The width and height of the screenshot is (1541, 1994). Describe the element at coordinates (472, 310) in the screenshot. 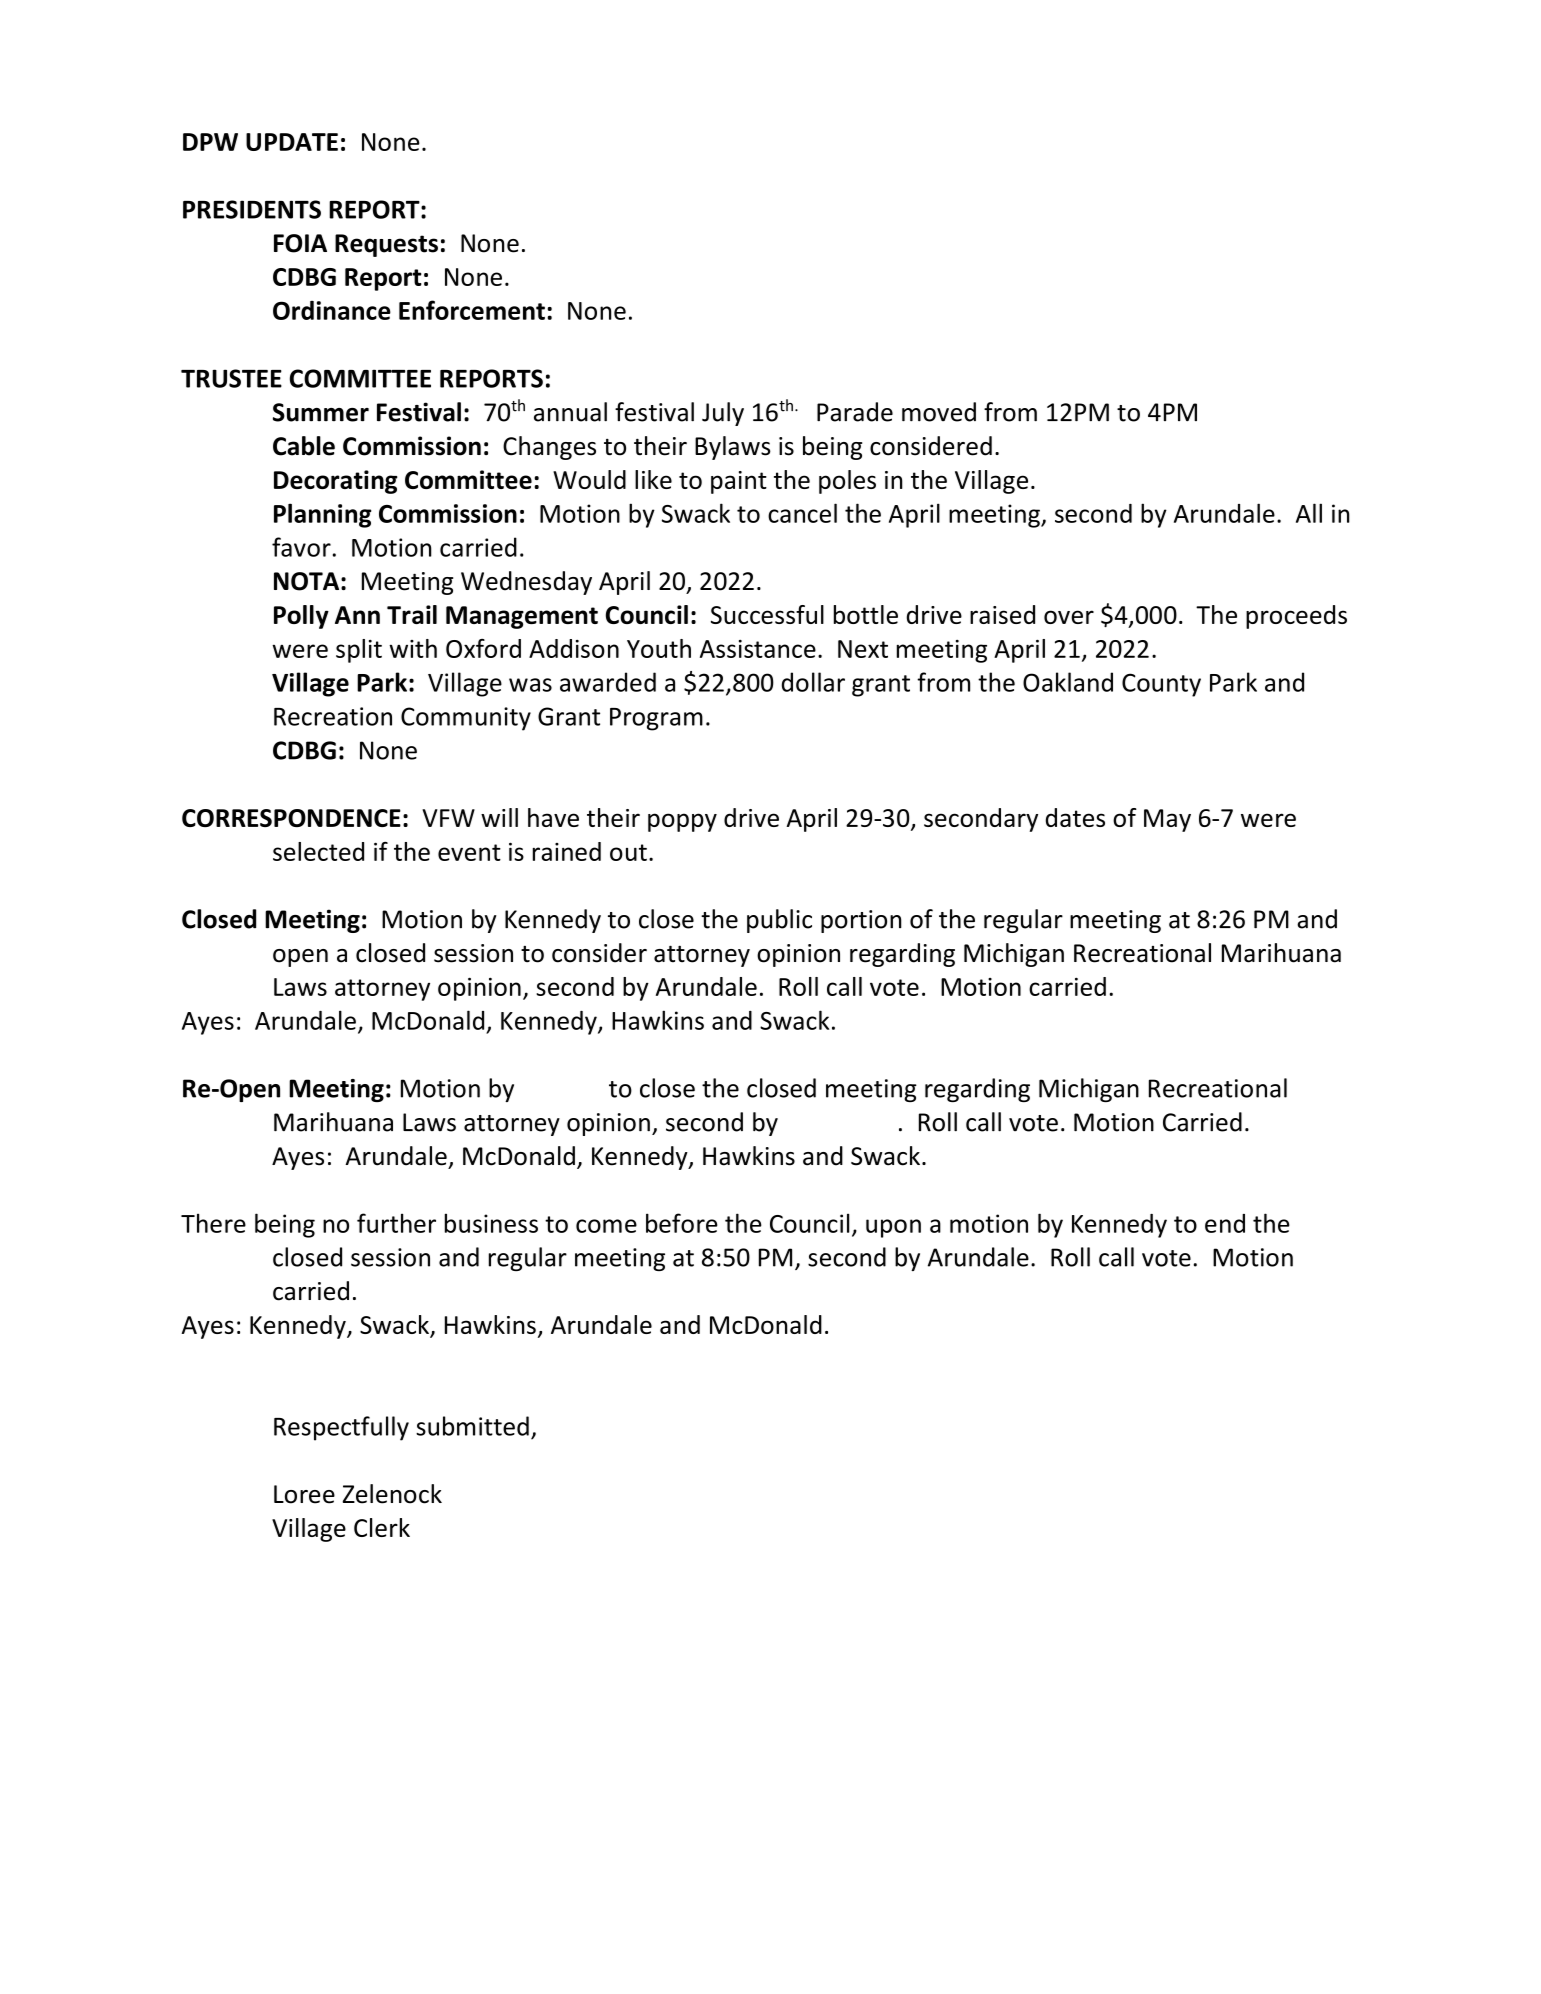

I see `Enforcement` at that location.
